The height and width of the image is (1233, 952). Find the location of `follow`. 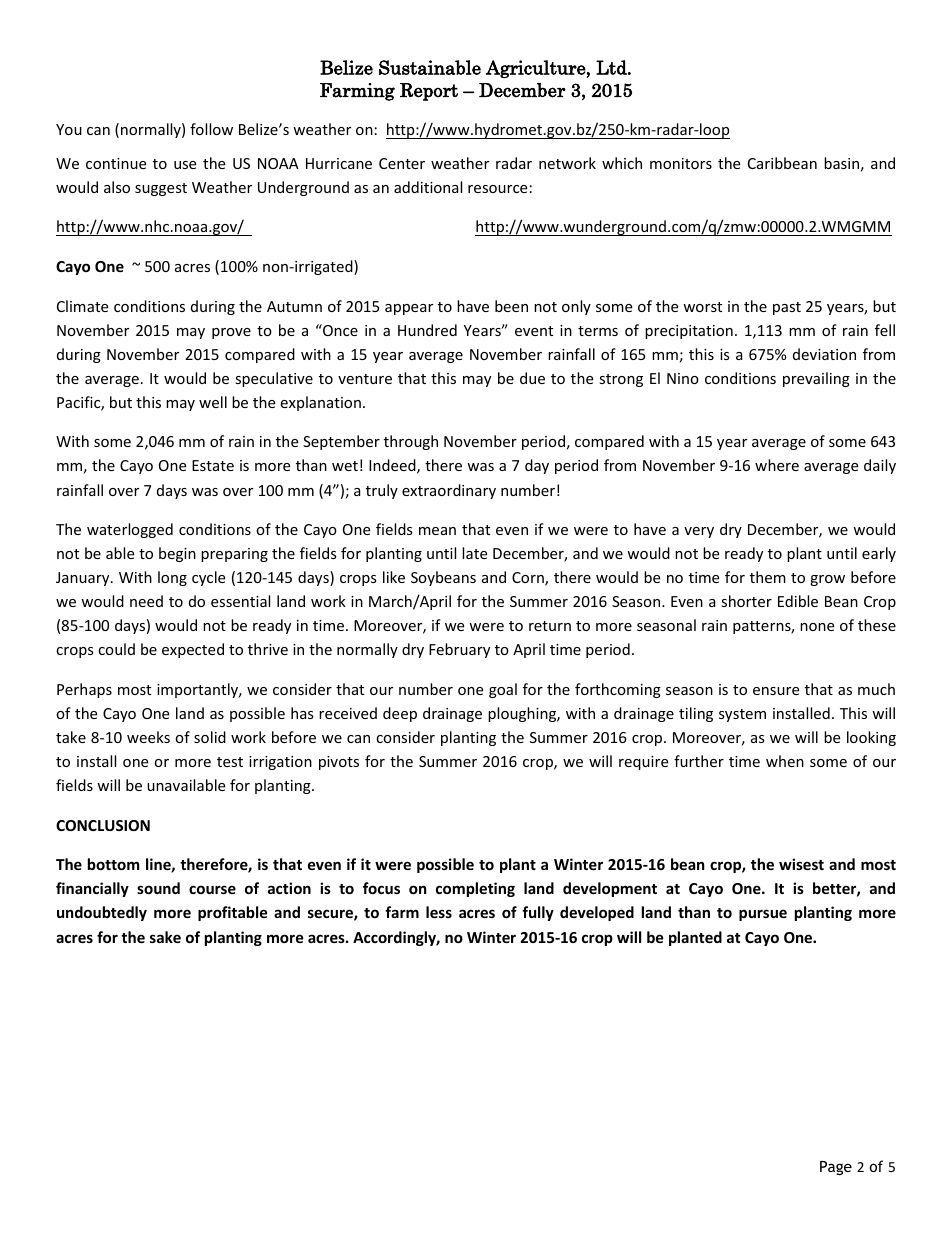

follow is located at coordinates (211, 129).
